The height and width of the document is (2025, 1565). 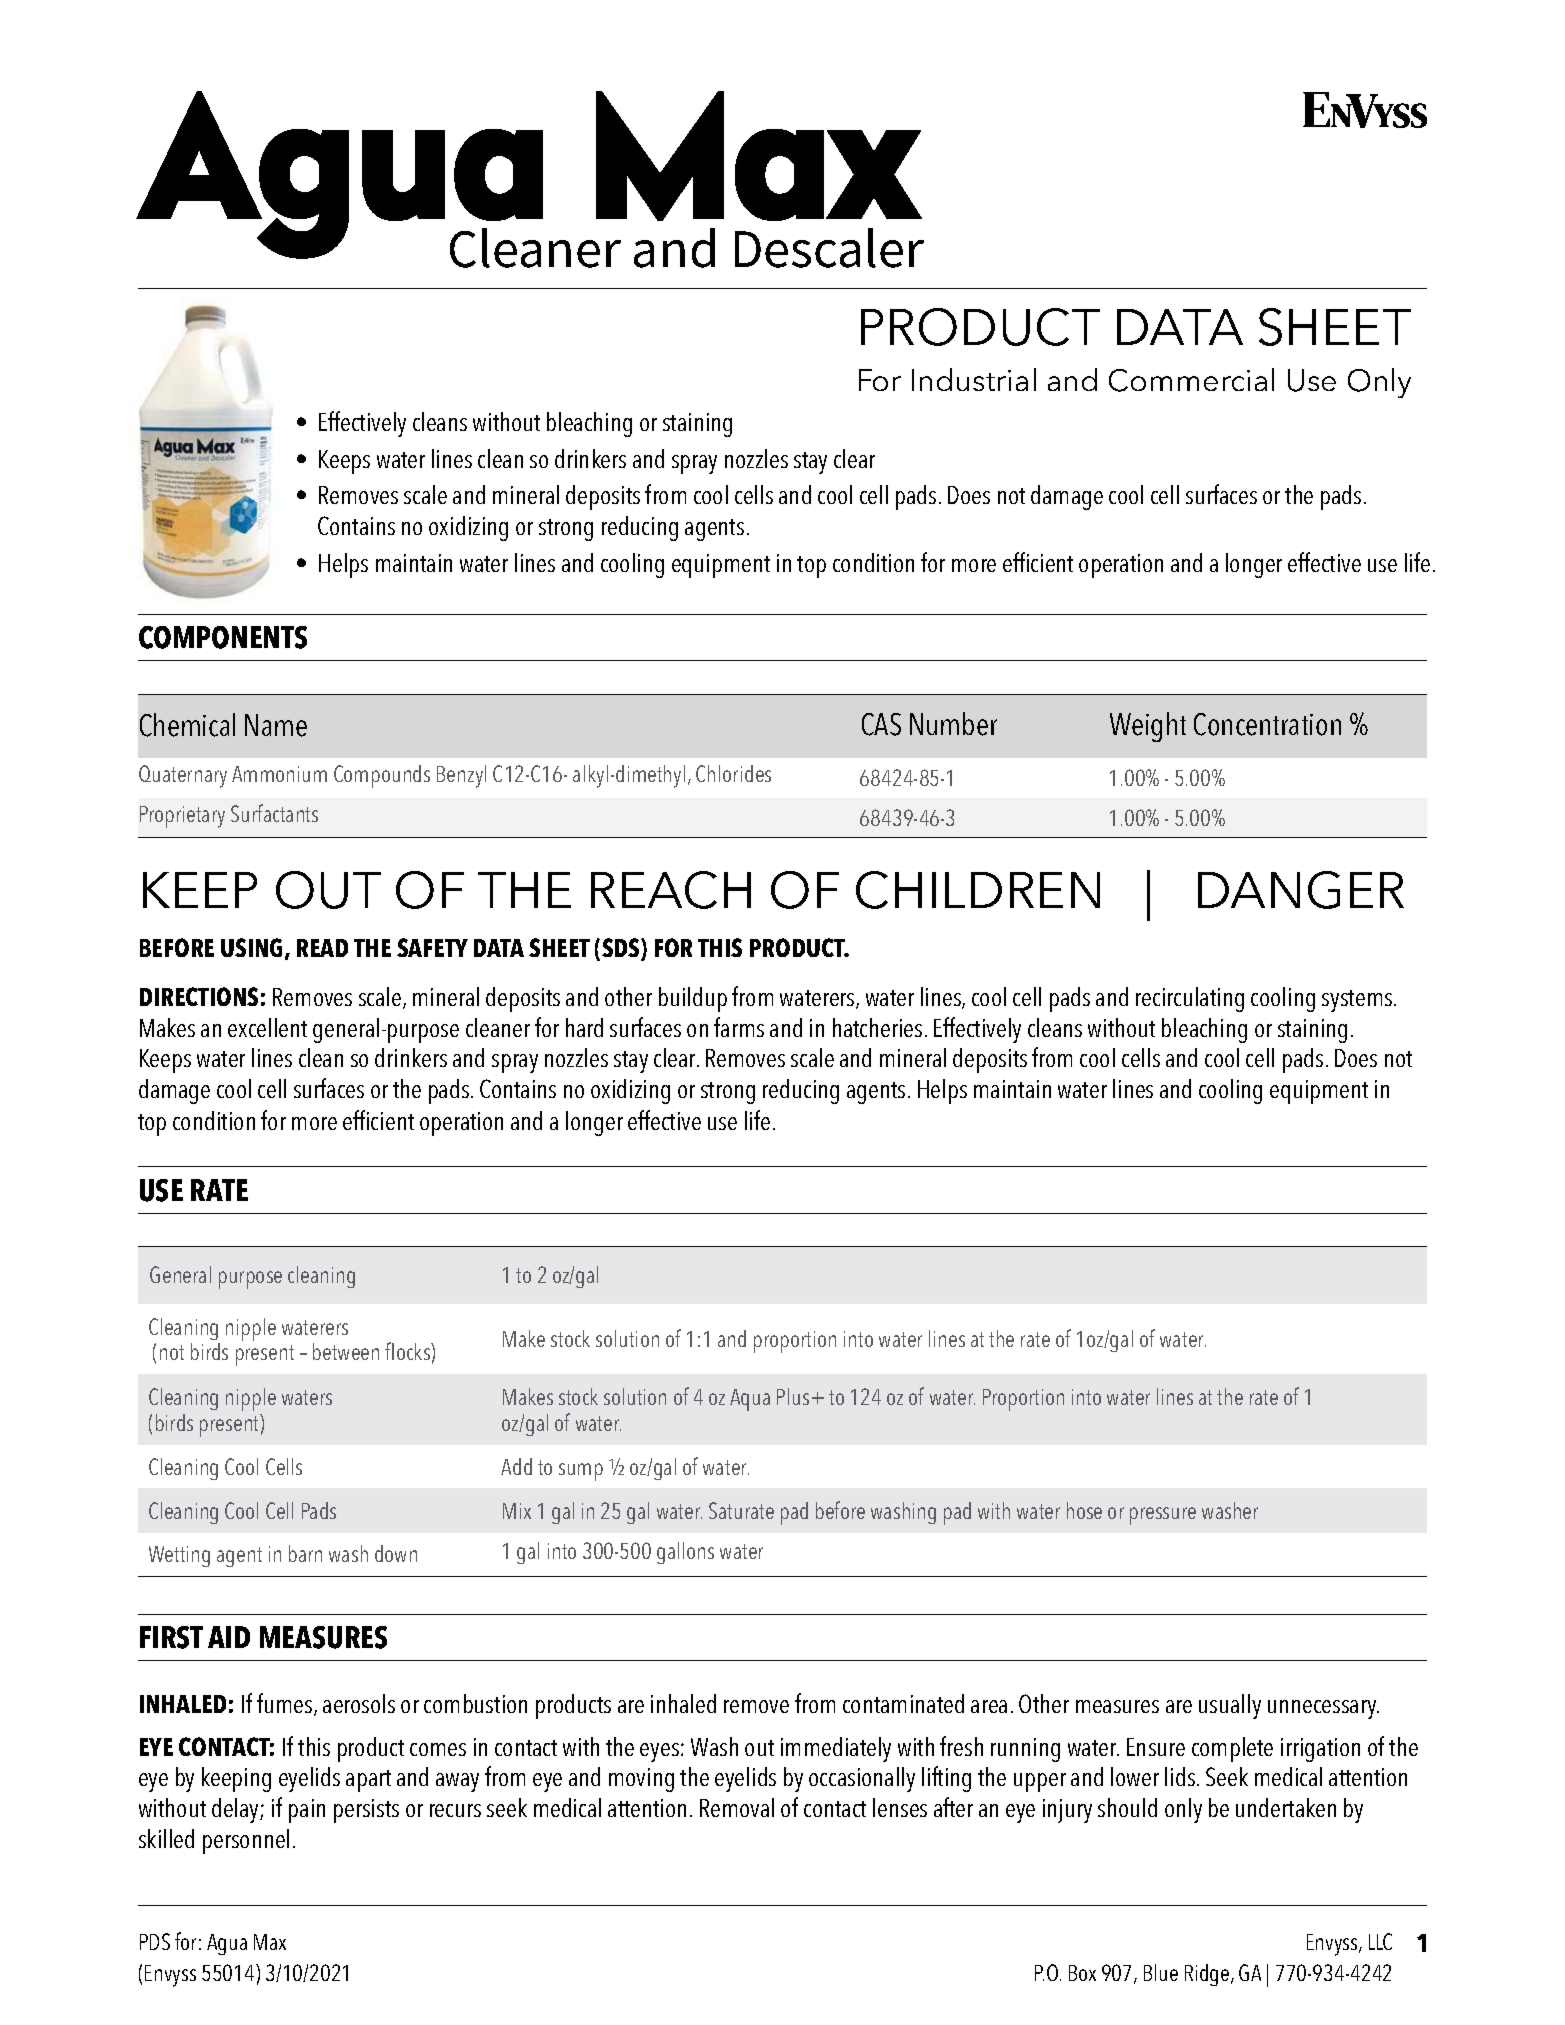 What do you see at coordinates (1191, 380) in the document?
I see `Commercial` at bounding box center [1191, 380].
